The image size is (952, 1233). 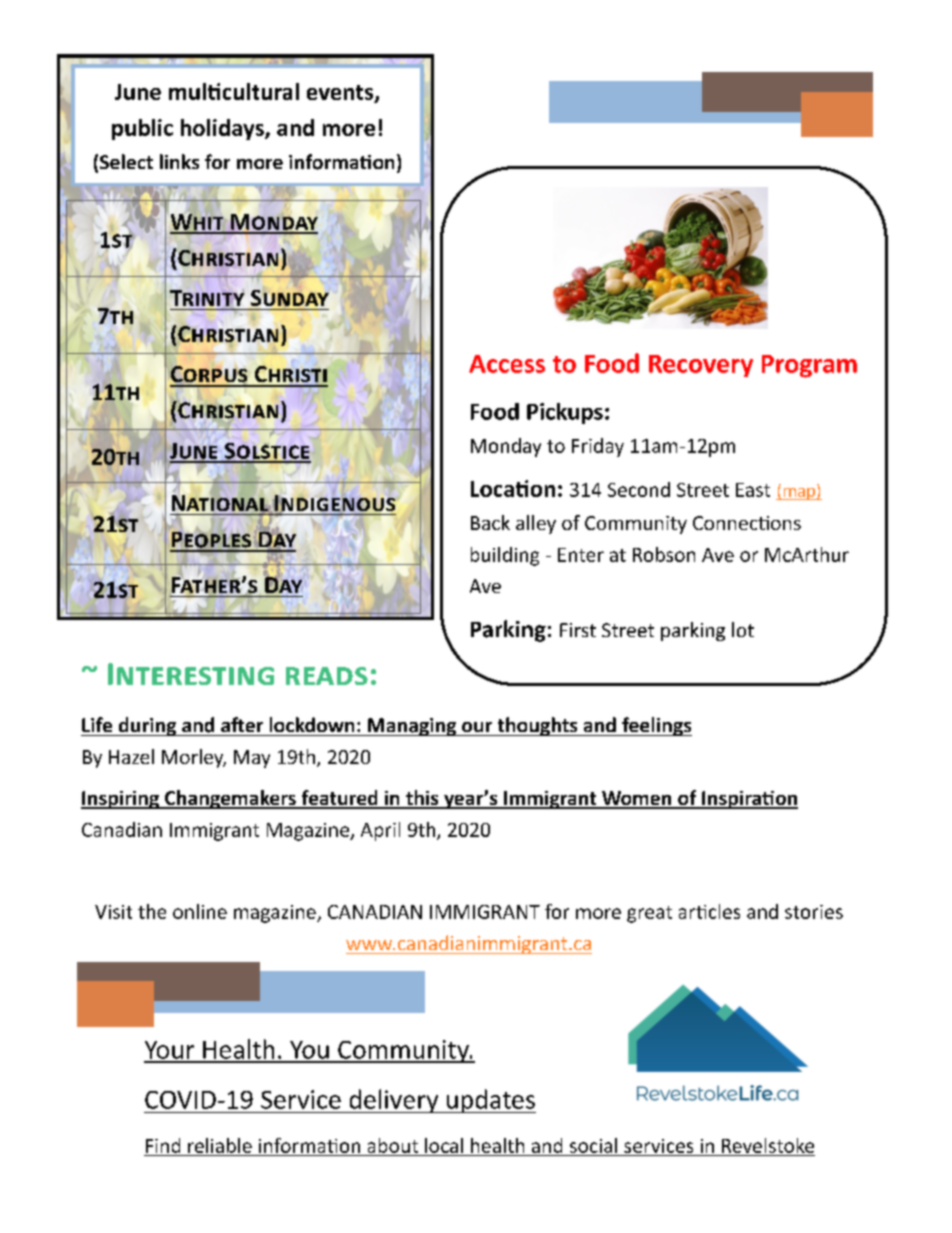 I want to click on Inspiration, so click(x=749, y=800).
